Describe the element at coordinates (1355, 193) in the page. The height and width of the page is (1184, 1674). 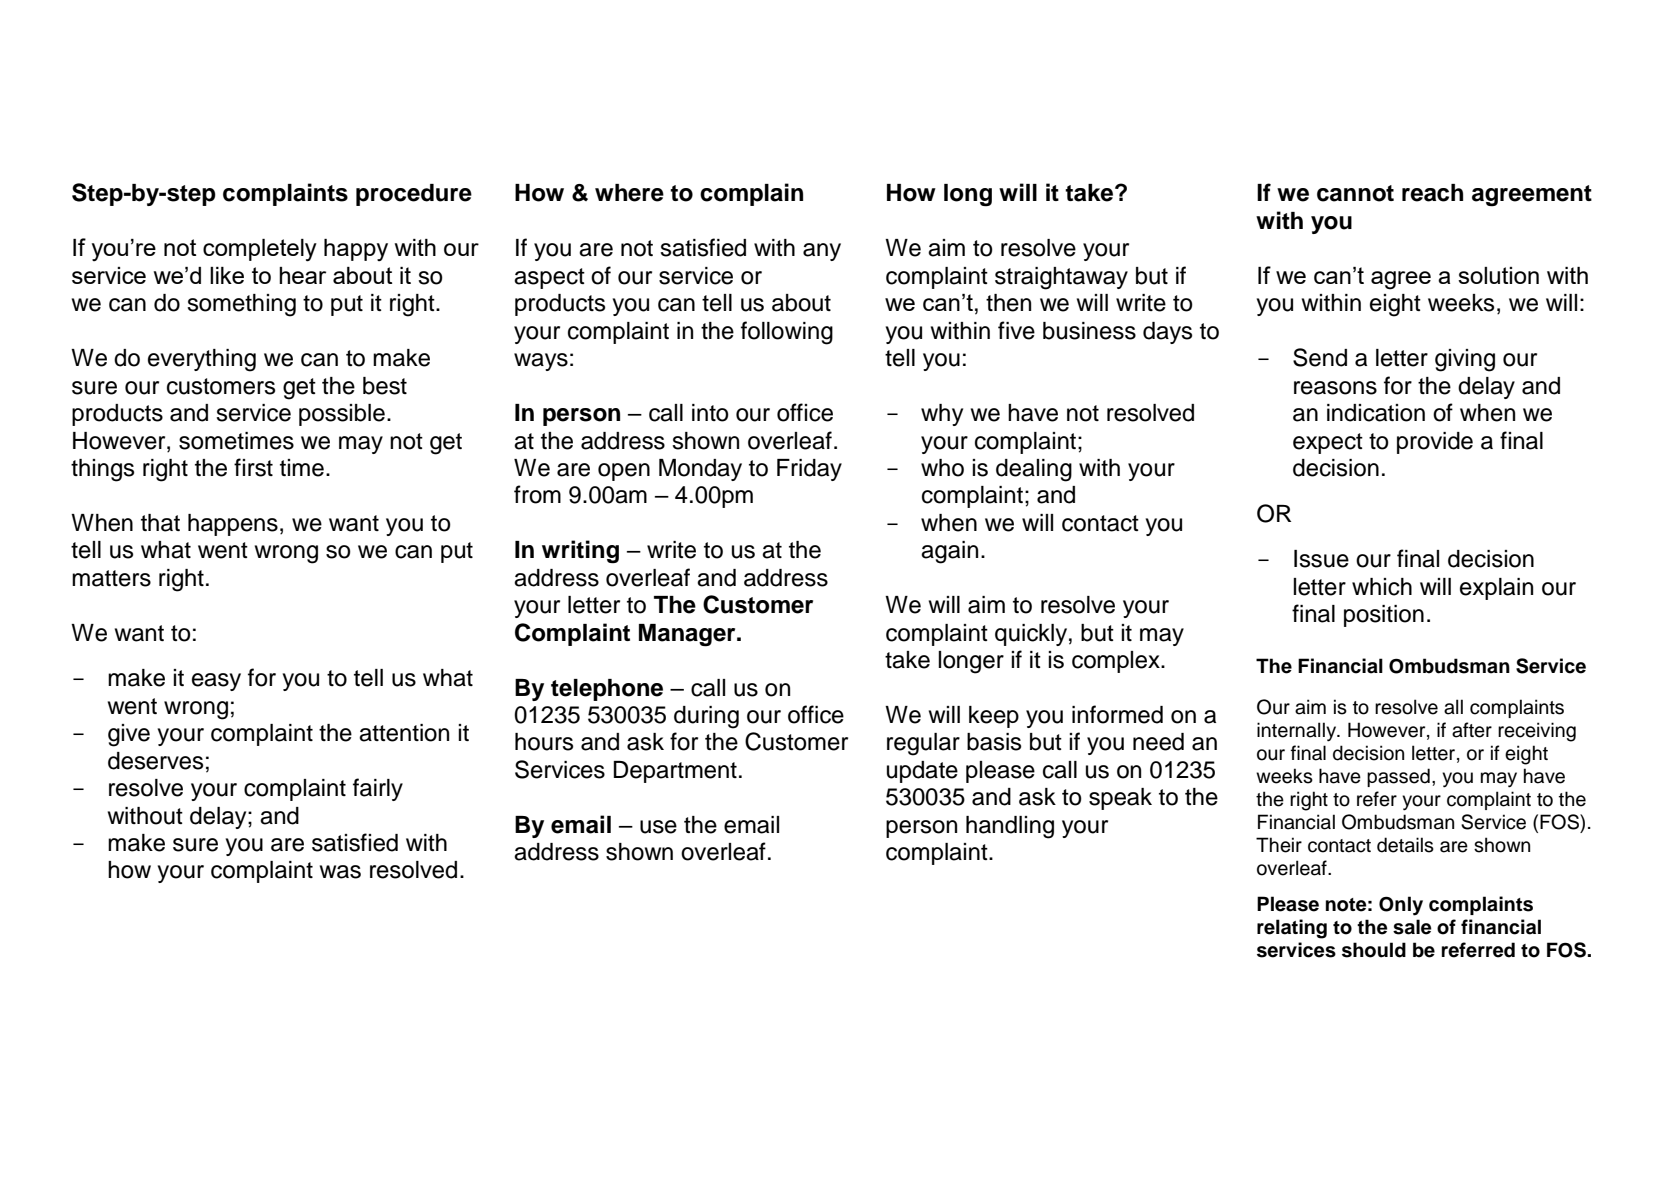
I see `cannot` at that location.
